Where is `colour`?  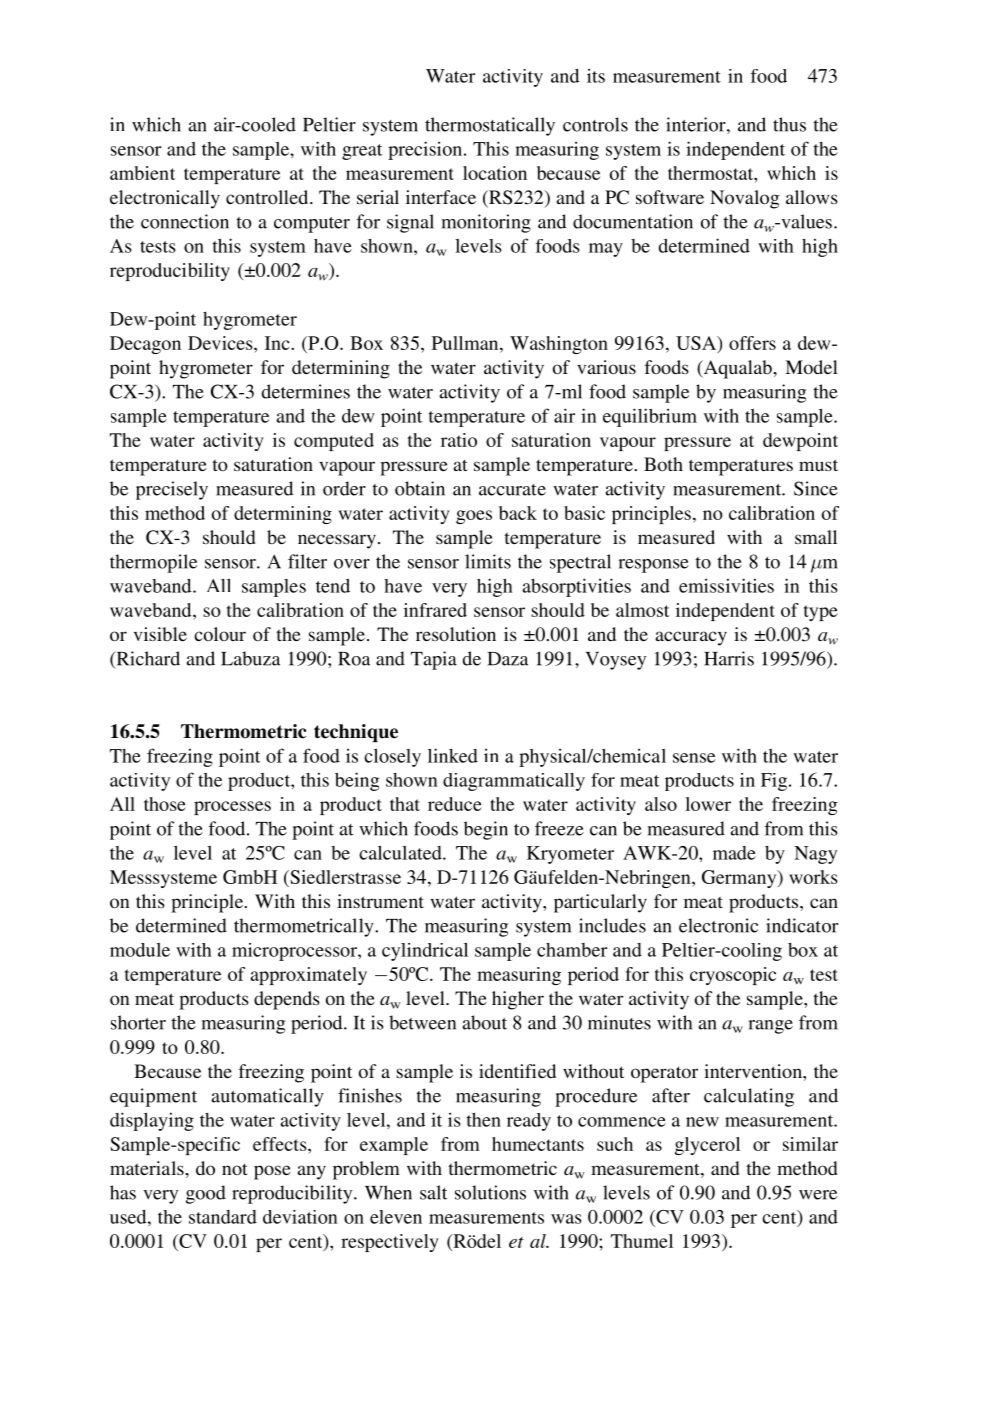
colour is located at coordinates (220, 634).
